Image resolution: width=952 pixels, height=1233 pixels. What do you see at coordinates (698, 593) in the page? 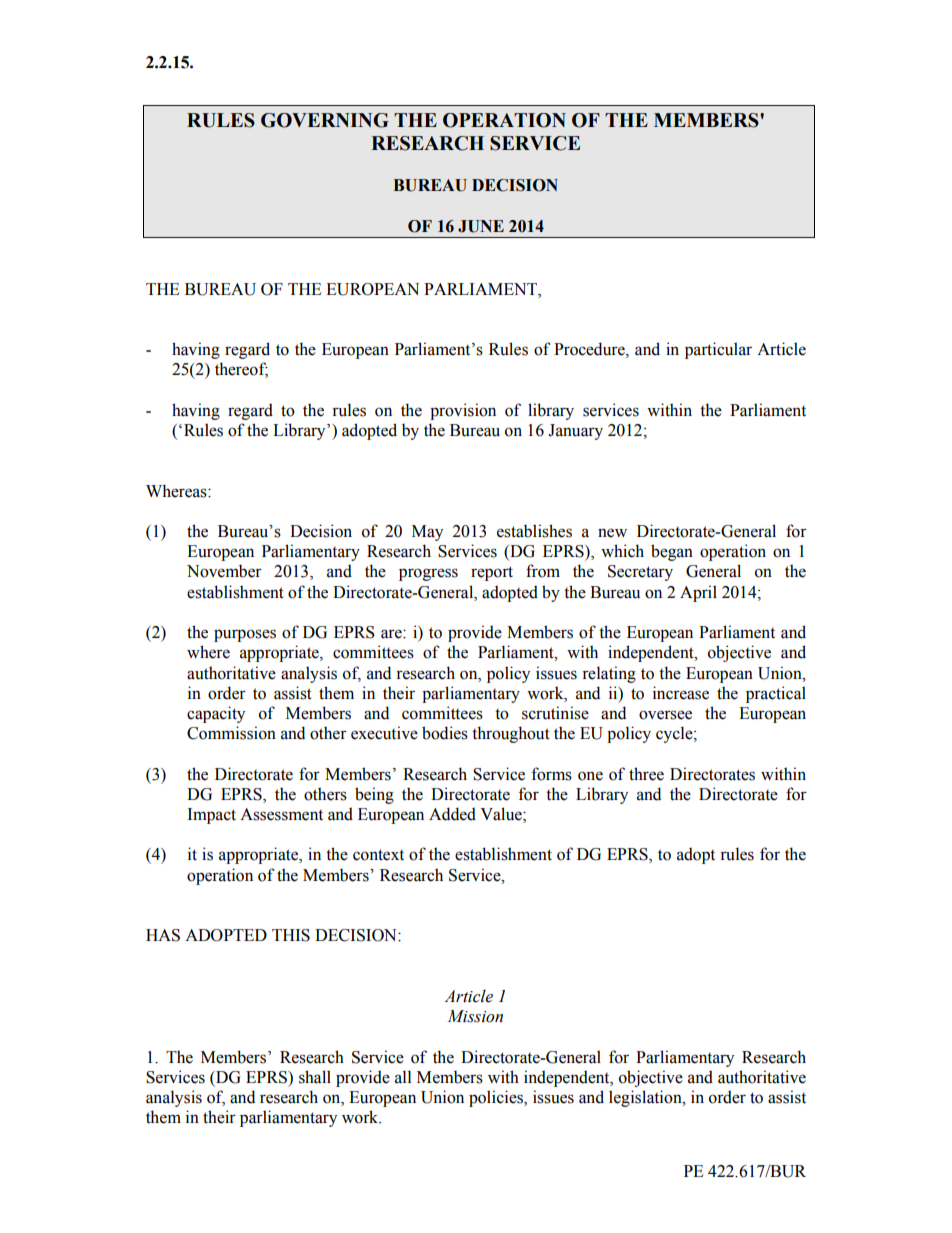
I see `April` at bounding box center [698, 593].
